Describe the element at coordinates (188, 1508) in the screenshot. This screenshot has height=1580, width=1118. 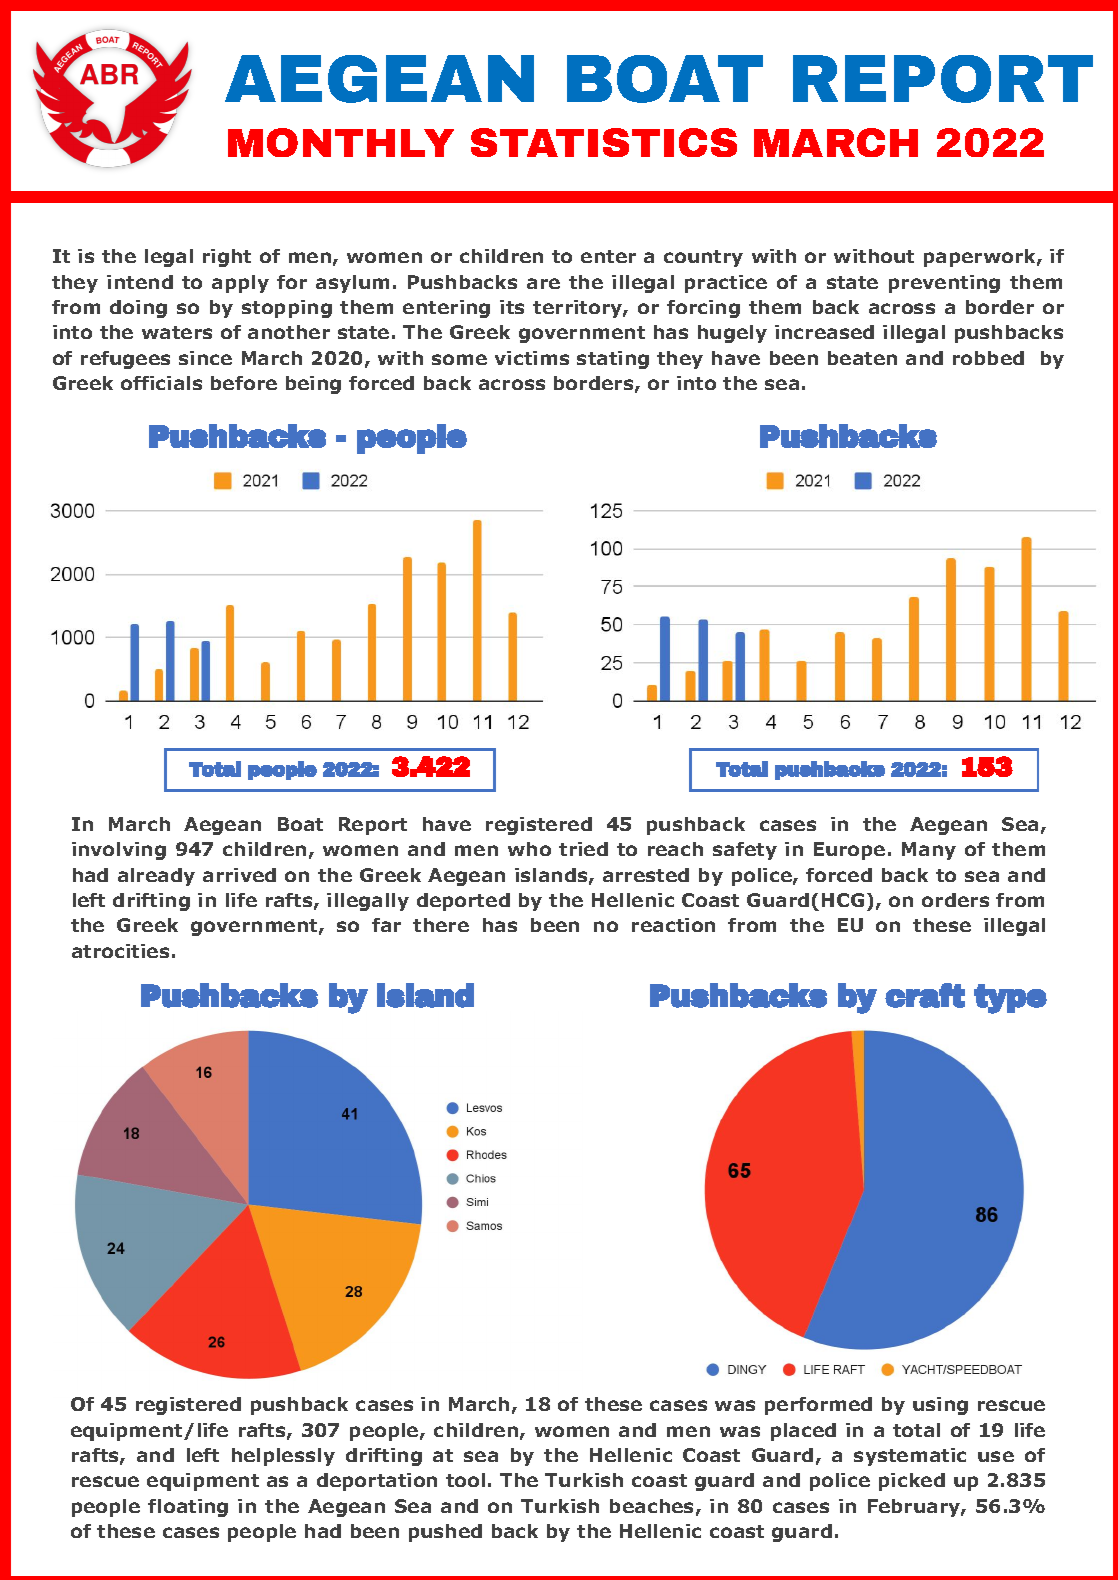
I see `floating` at that location.
